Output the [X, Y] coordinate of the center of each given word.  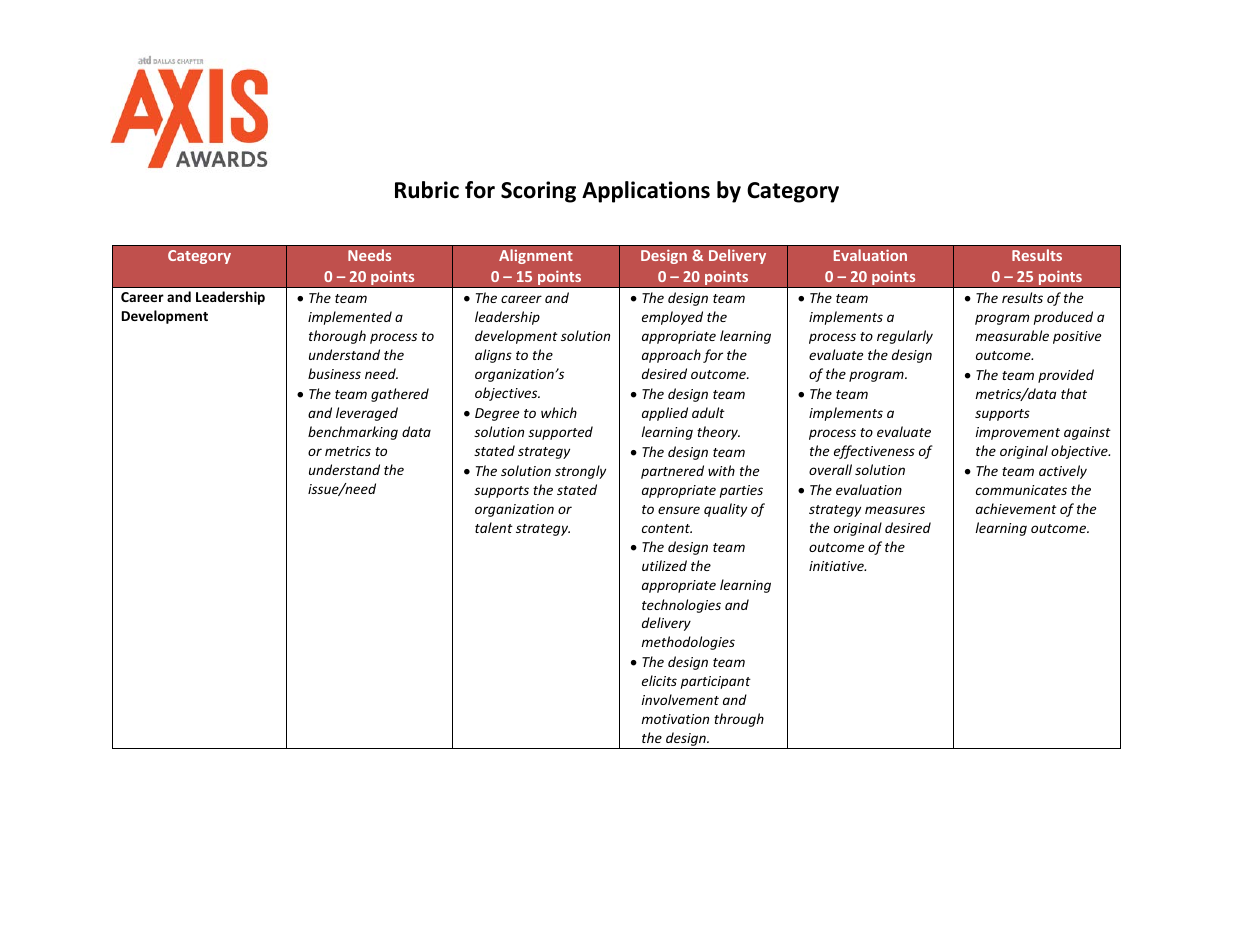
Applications [646, 192]
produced [1063, 318]
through [739, 720]
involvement [680, 699]
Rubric [427, 190]
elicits [659, 680]
